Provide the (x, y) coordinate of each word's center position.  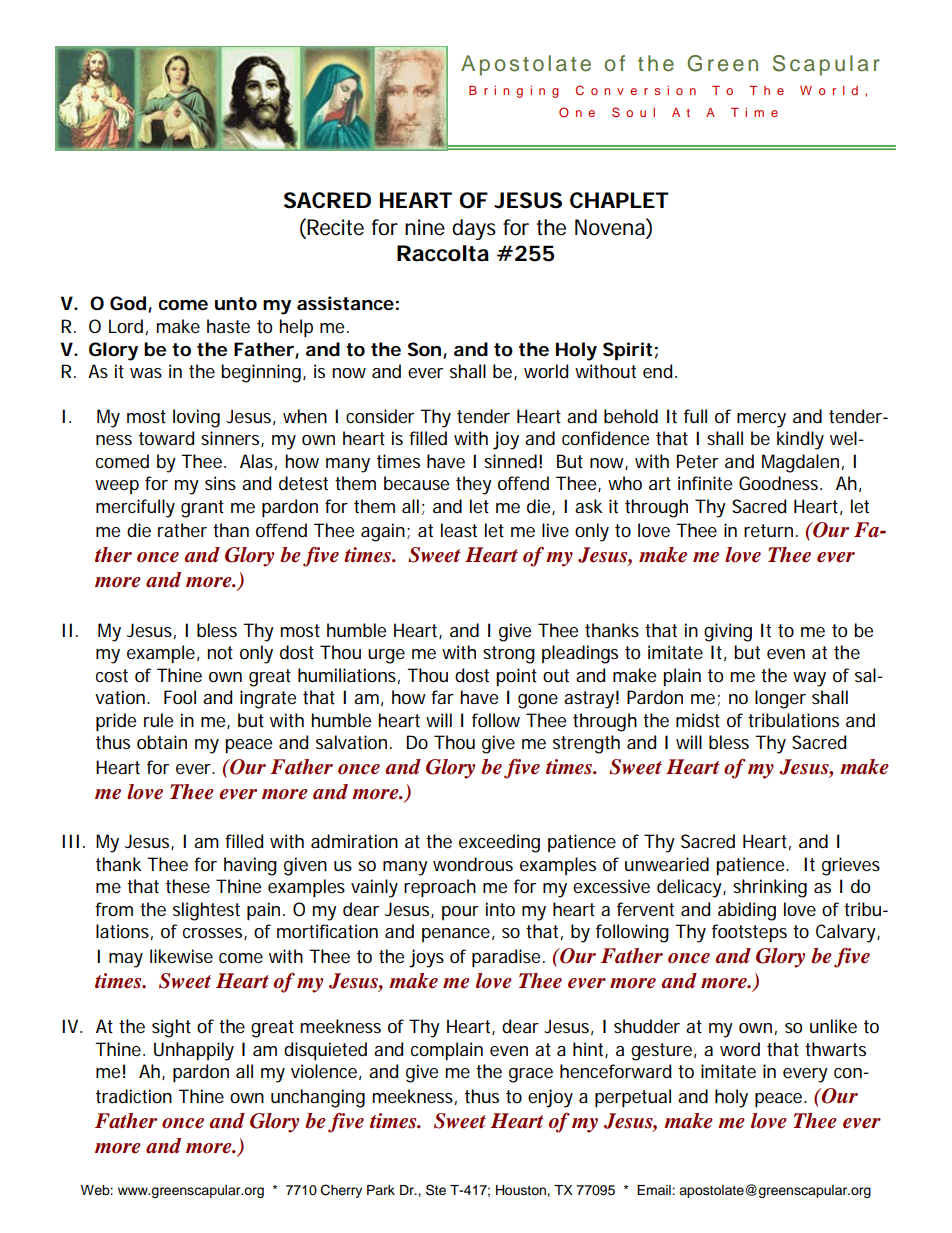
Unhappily (194, 1051)
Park (381, 1190)
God (128, 303)
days (474, 229)
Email (655, 1190)
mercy (761, 420)
